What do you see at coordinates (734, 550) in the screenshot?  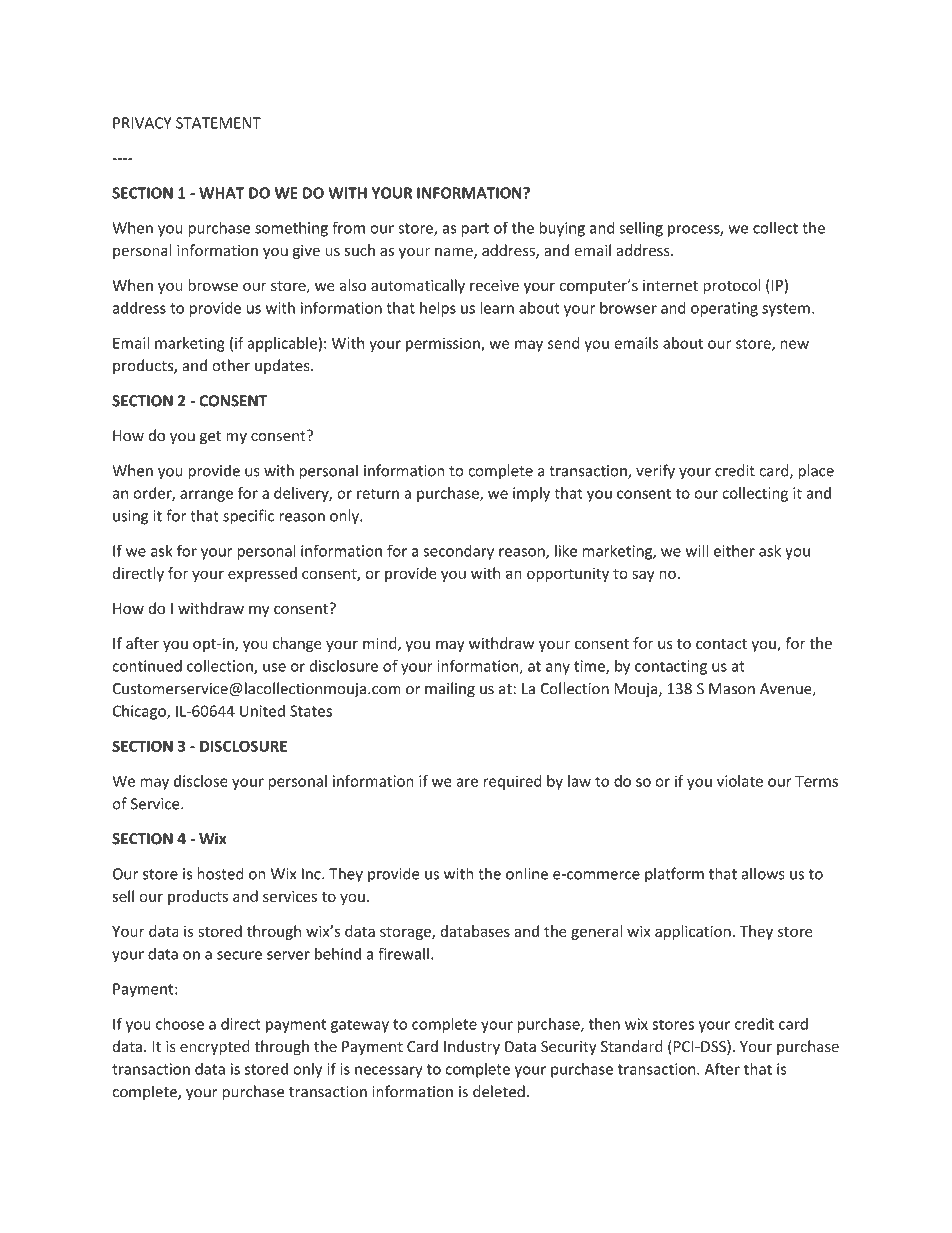 I see `either` at bounding box center [734, 550].
